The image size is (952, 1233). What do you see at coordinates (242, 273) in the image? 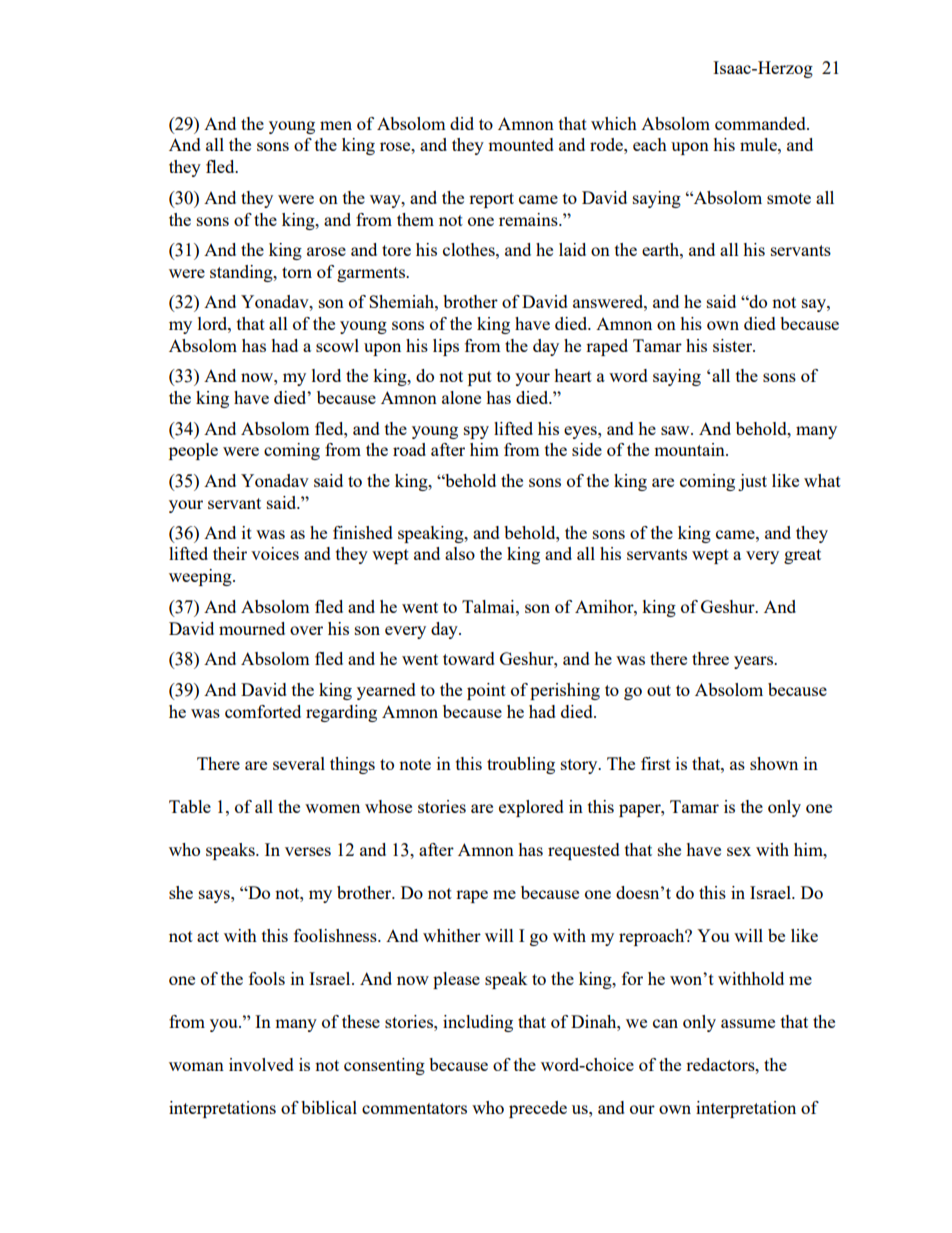
I see `standing` at bounding box center [242, 273].
